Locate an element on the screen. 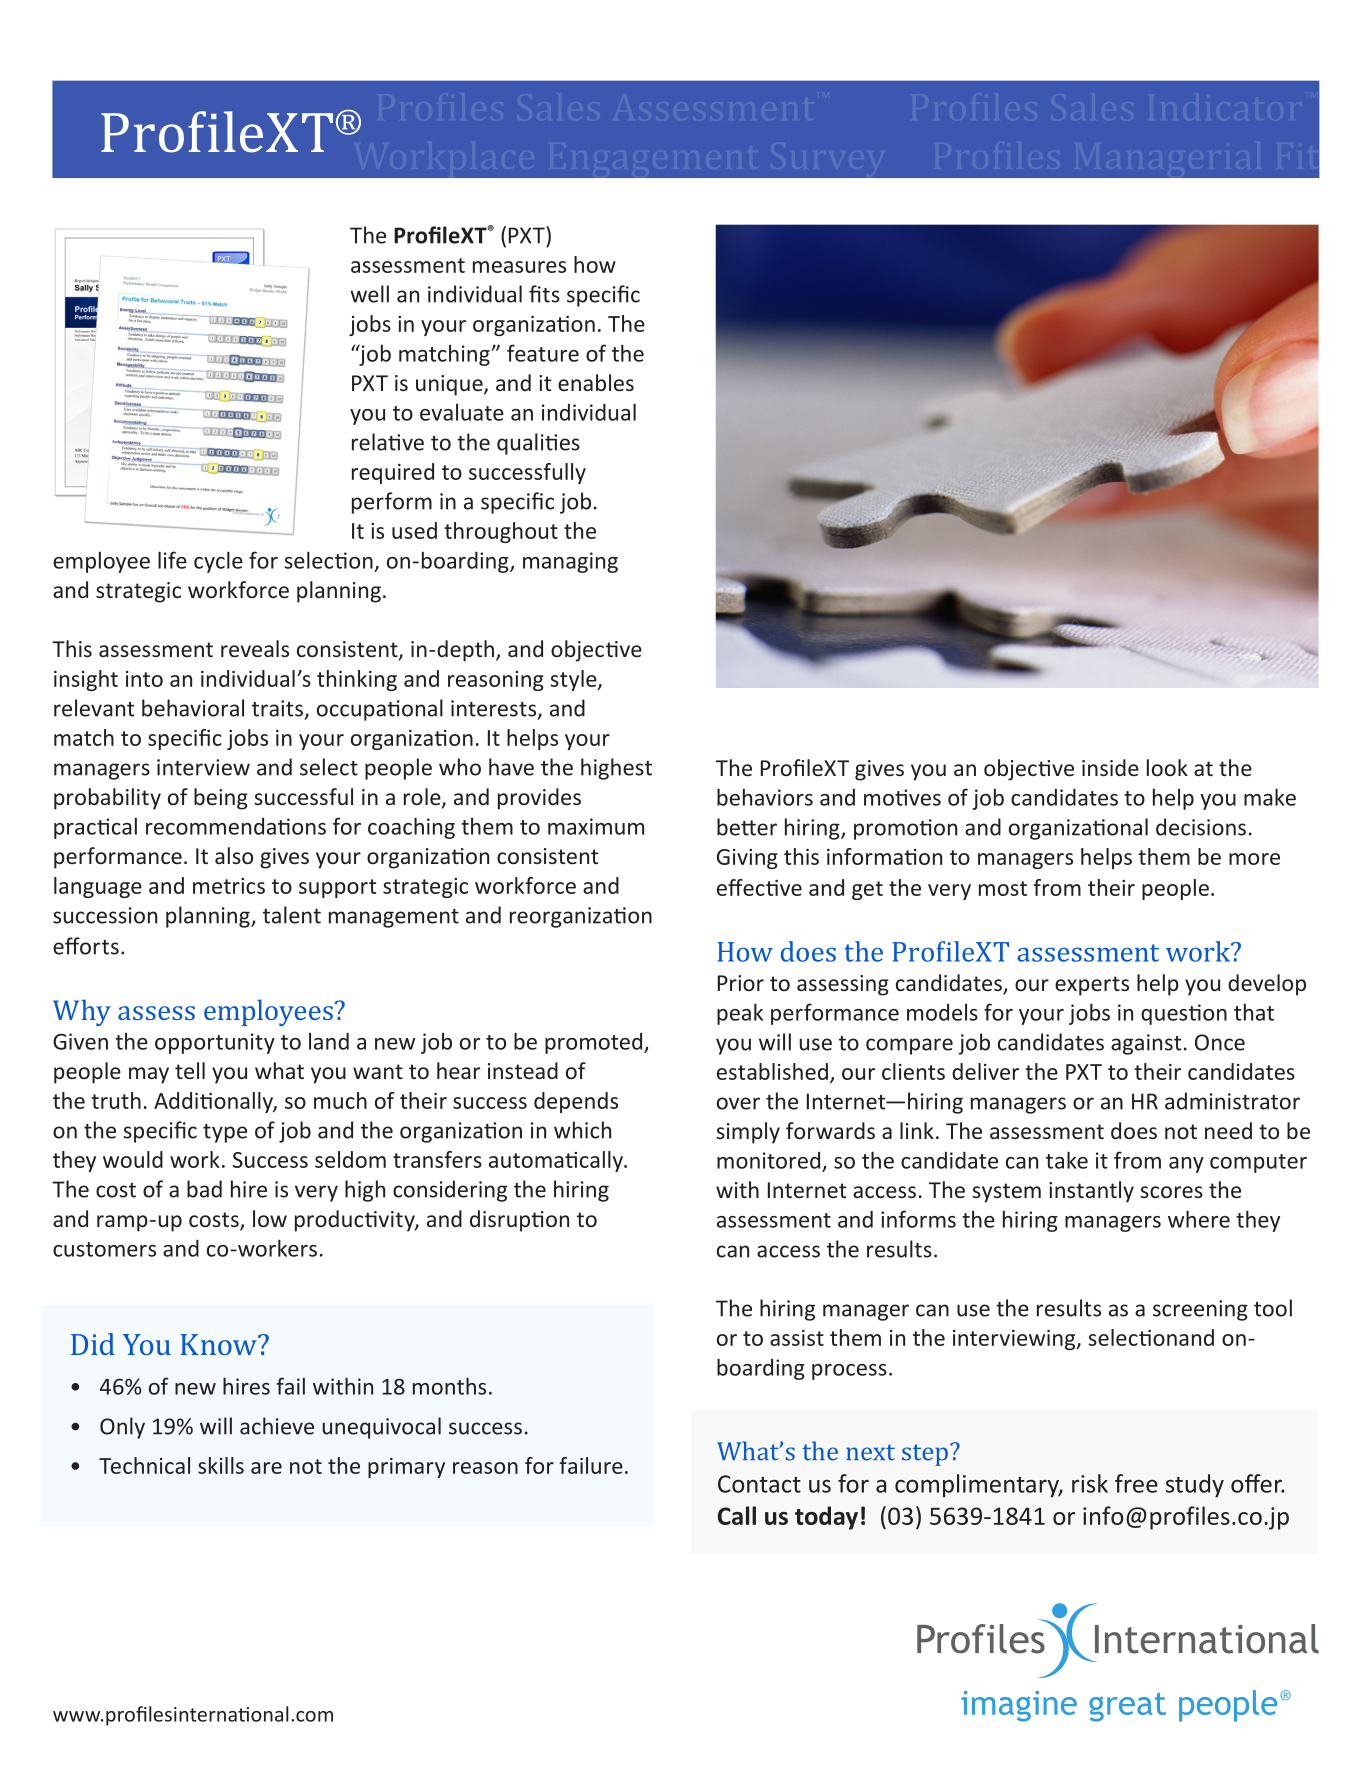  skills is located at coordinates (221, 1465).
